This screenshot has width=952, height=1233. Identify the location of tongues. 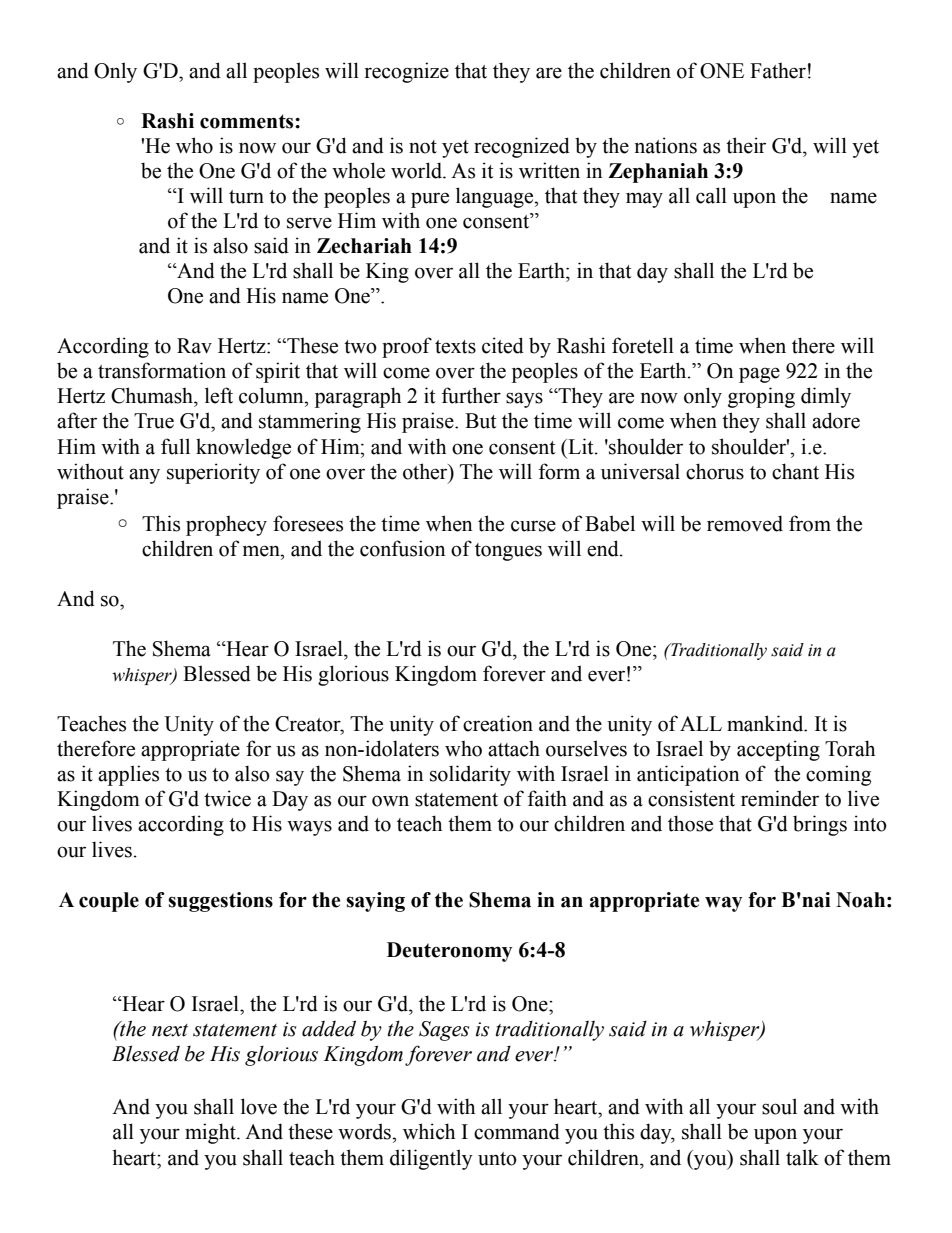
(508, 552).
